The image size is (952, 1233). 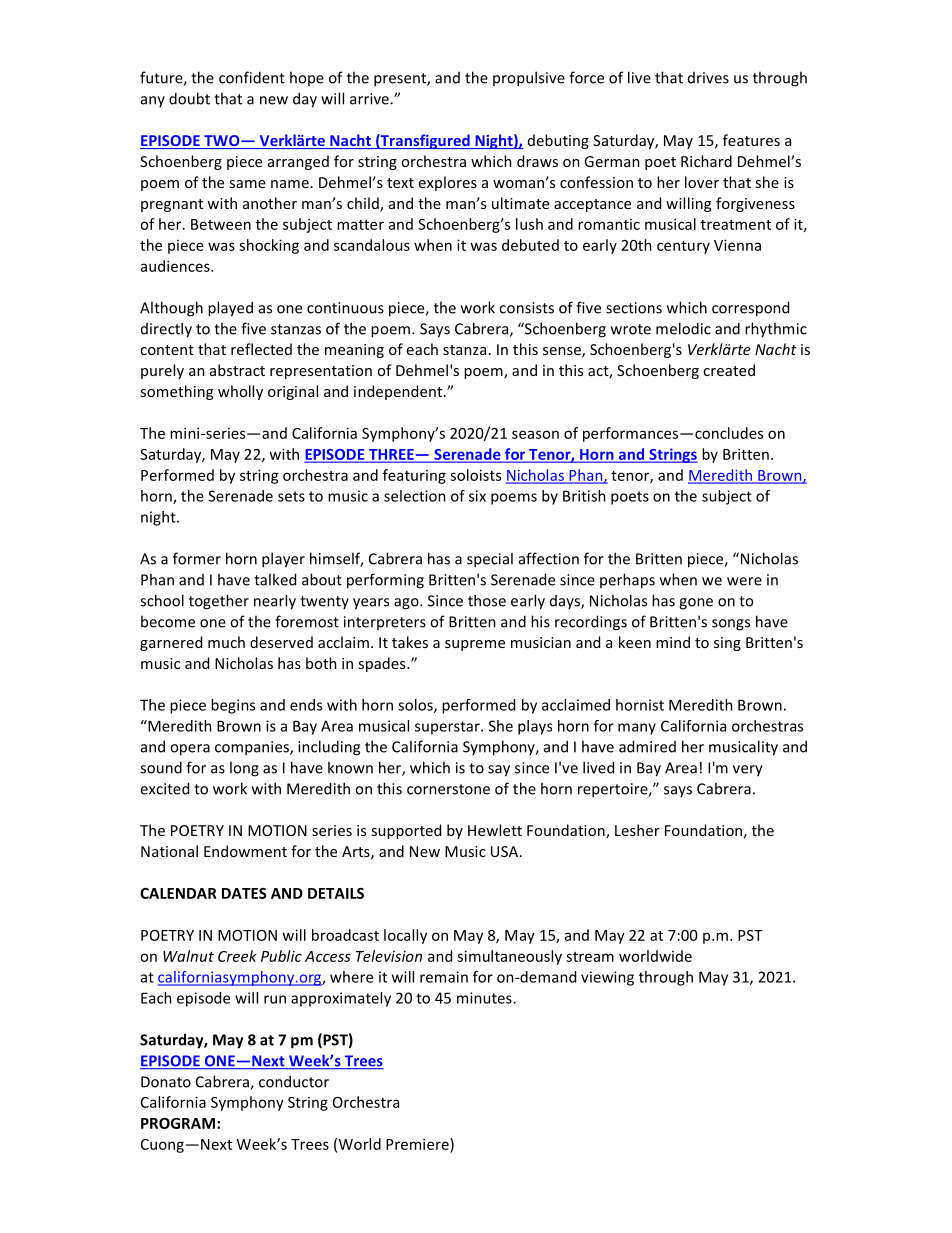 I want to click on viewing, so click(x=607, y=978).
